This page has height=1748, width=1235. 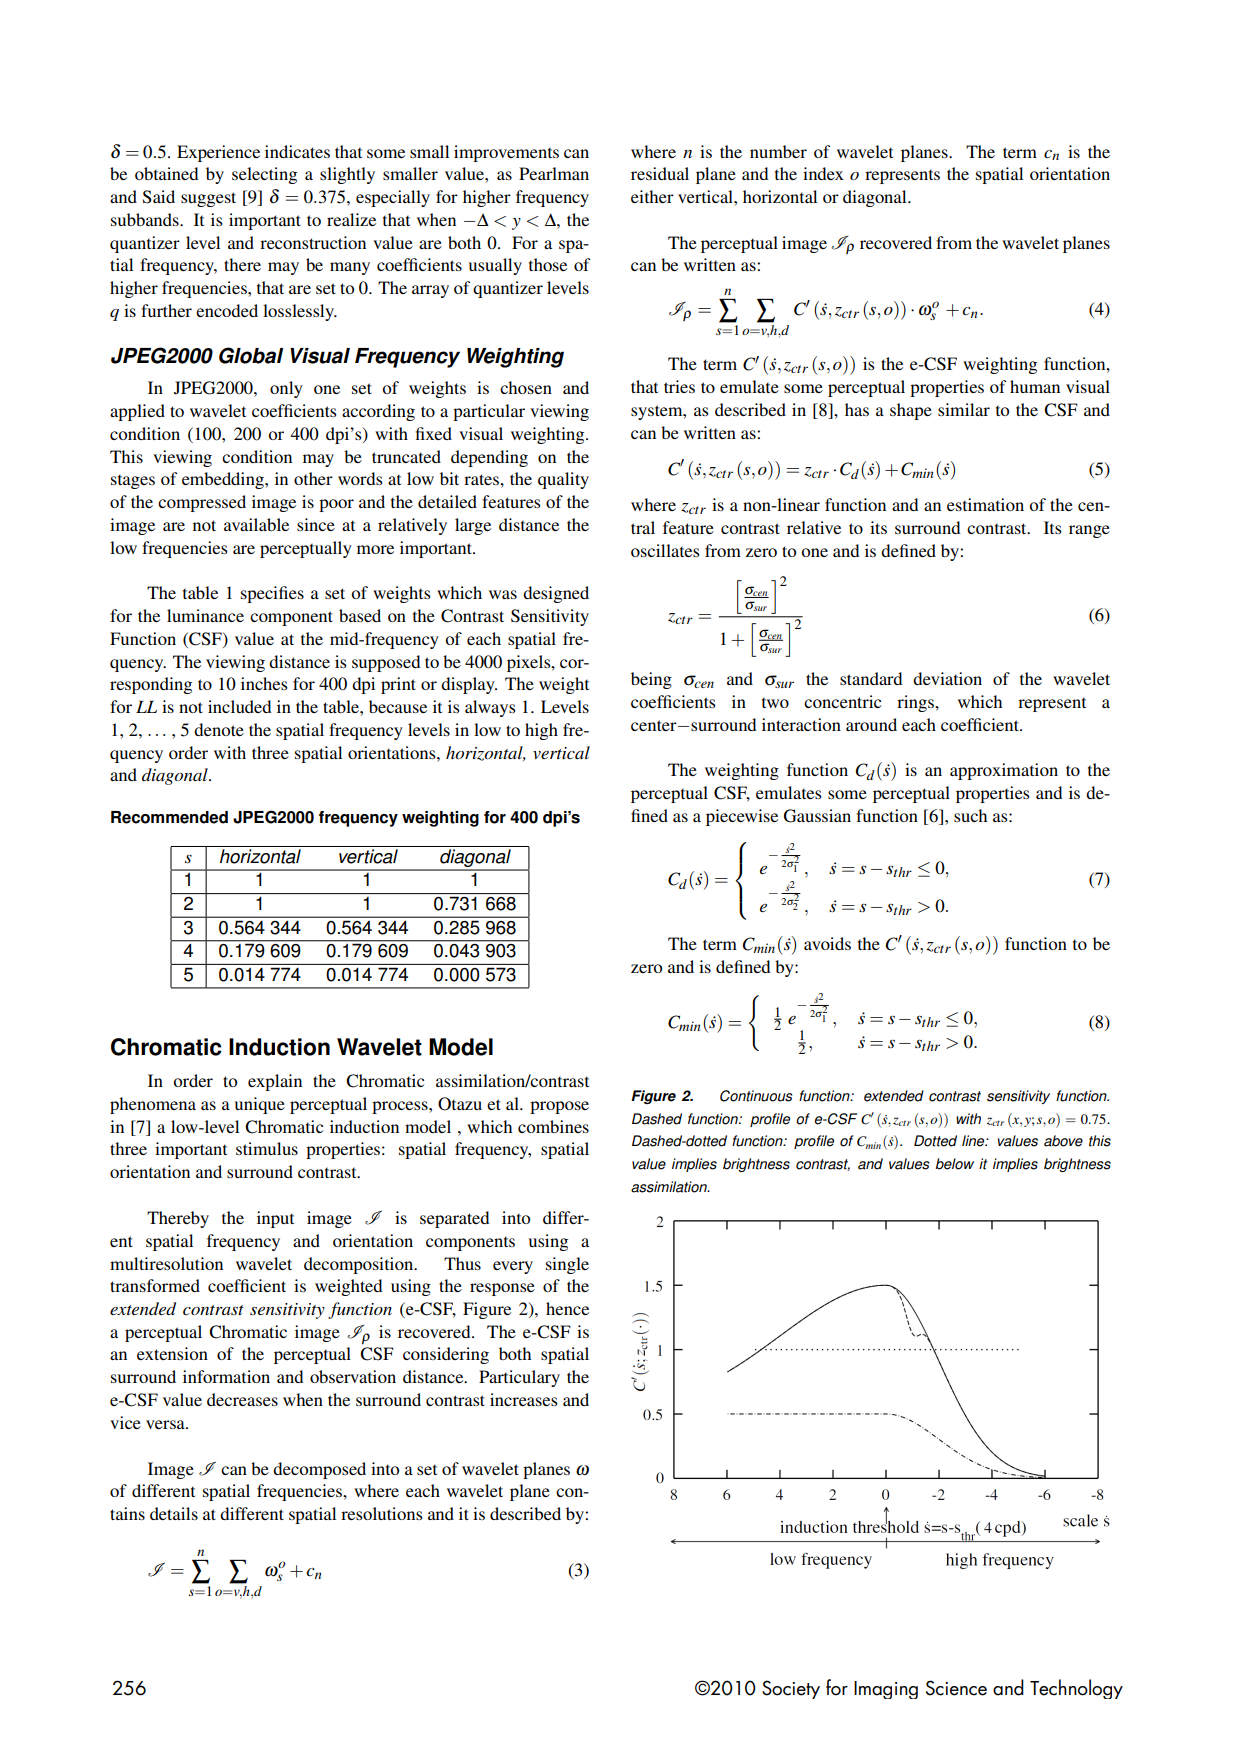 I want to click on resolutions, so click(x=382, y=1513).
